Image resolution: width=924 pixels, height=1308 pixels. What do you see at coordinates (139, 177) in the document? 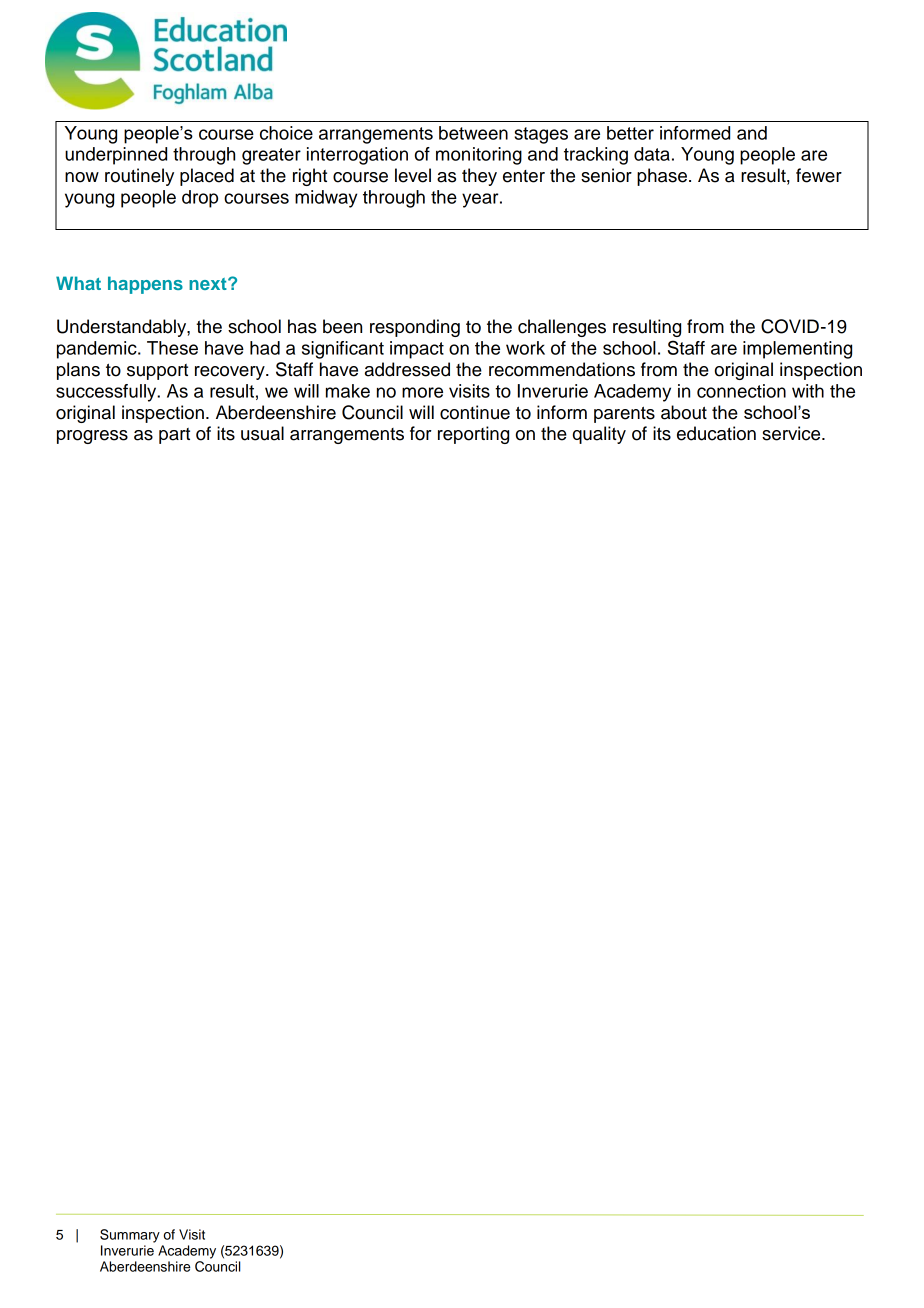
I see `routinely` at bounding box center [139, 177].
